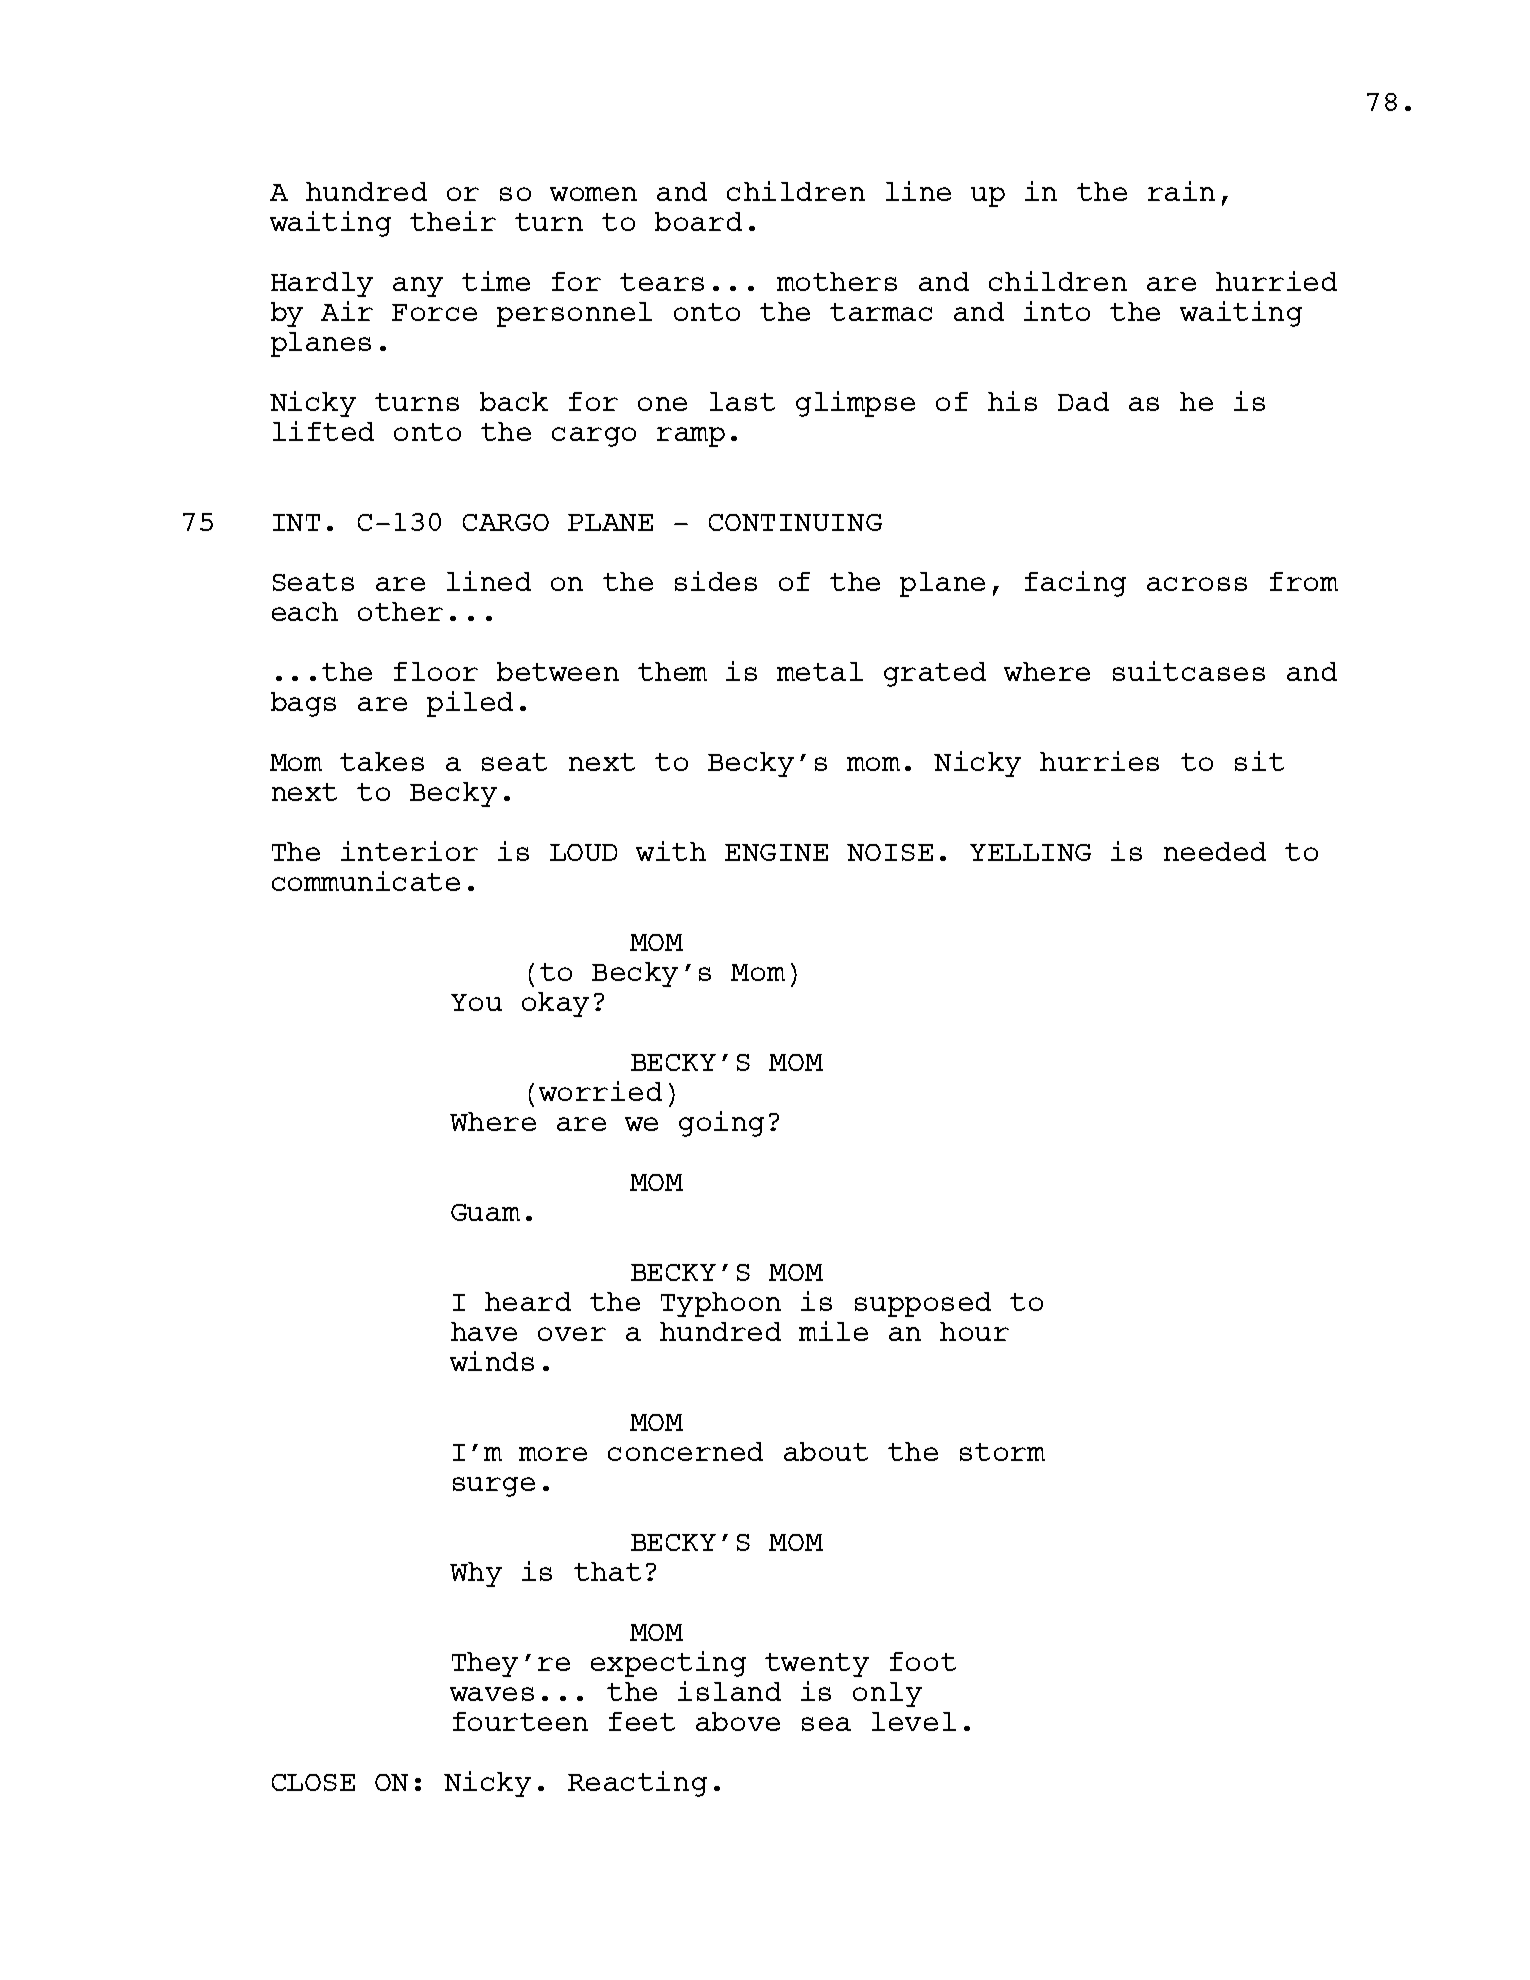 The width and height of the page is (1530, 1980). Describe the element at coordinates (795, 522) in the page. I see `CONTINUING` at that location.
